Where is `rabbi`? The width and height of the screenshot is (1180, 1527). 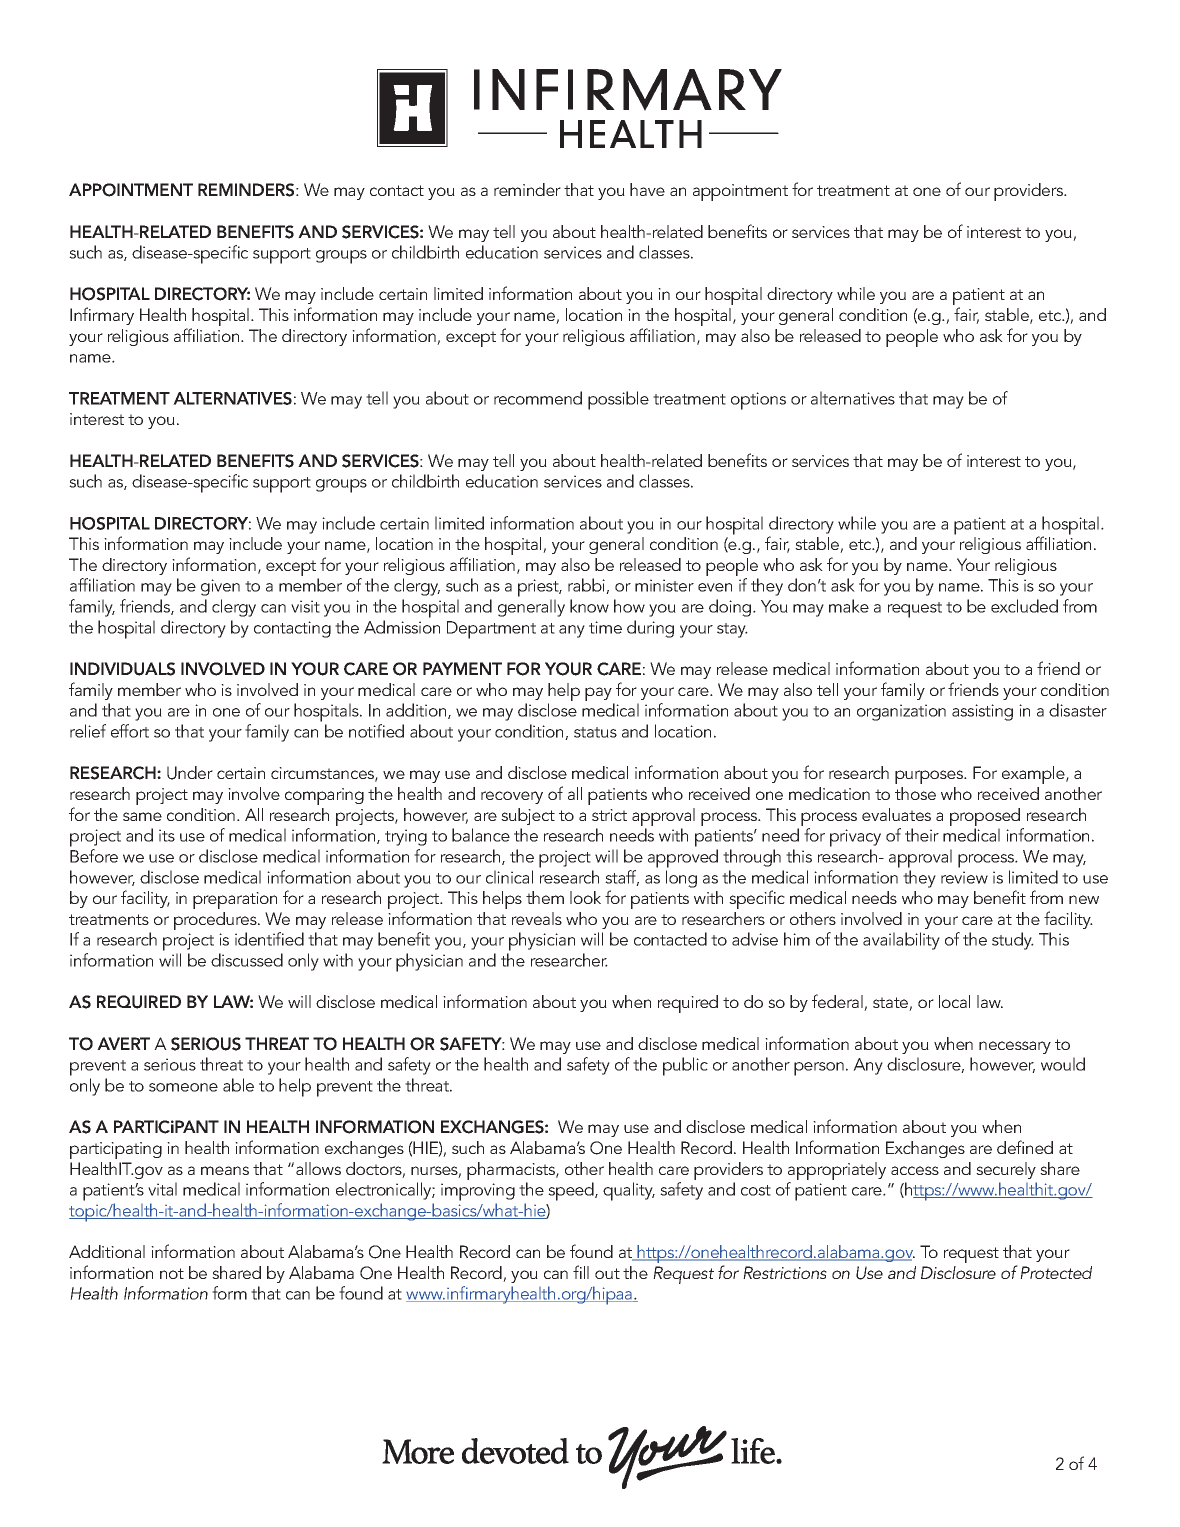 rabbi is located at coordinates (587, 586).
